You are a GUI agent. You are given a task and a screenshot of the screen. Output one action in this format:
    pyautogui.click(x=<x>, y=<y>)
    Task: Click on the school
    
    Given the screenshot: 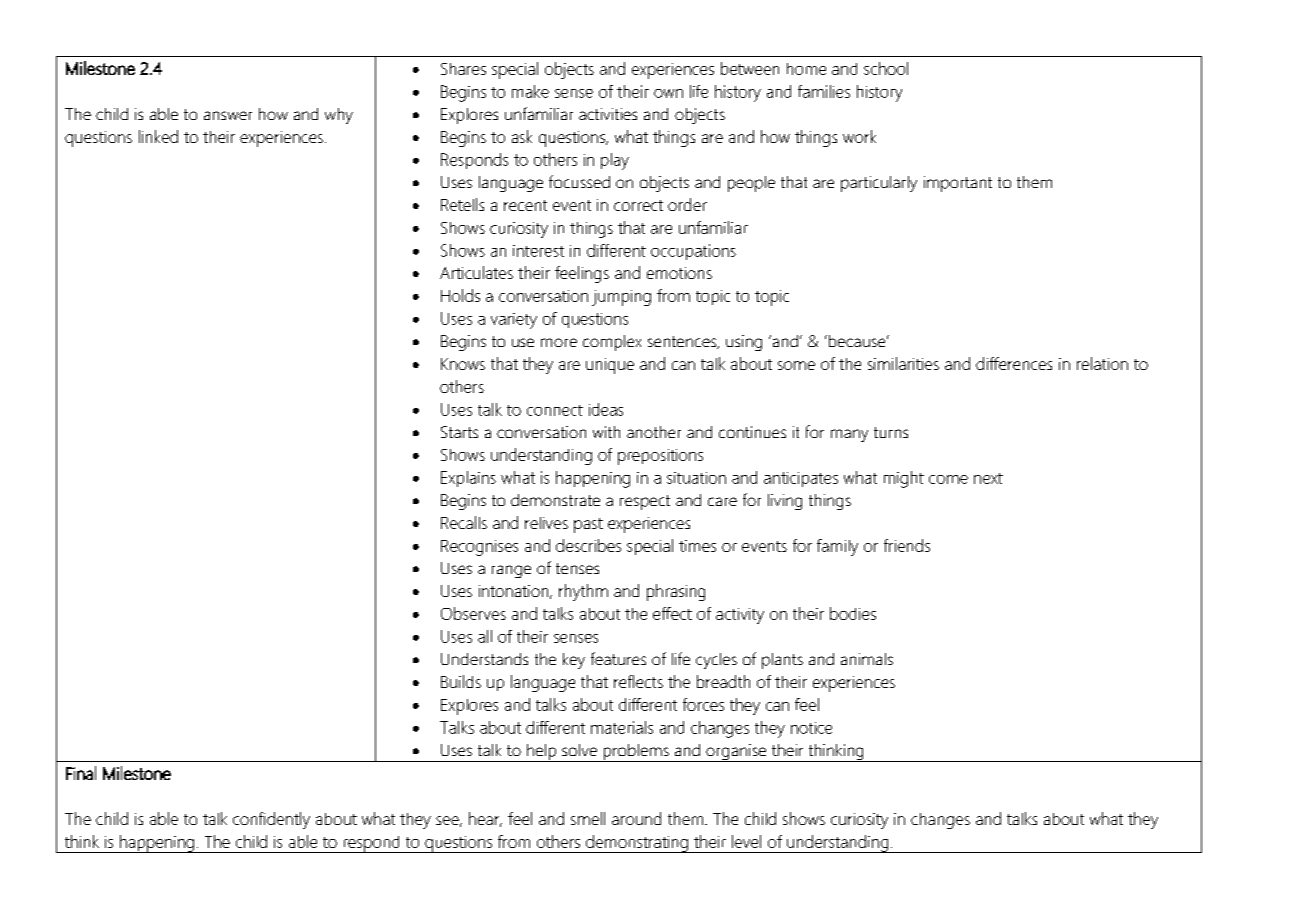 What is the action you would take?
    pyautogui.click(x=886, y=68)
